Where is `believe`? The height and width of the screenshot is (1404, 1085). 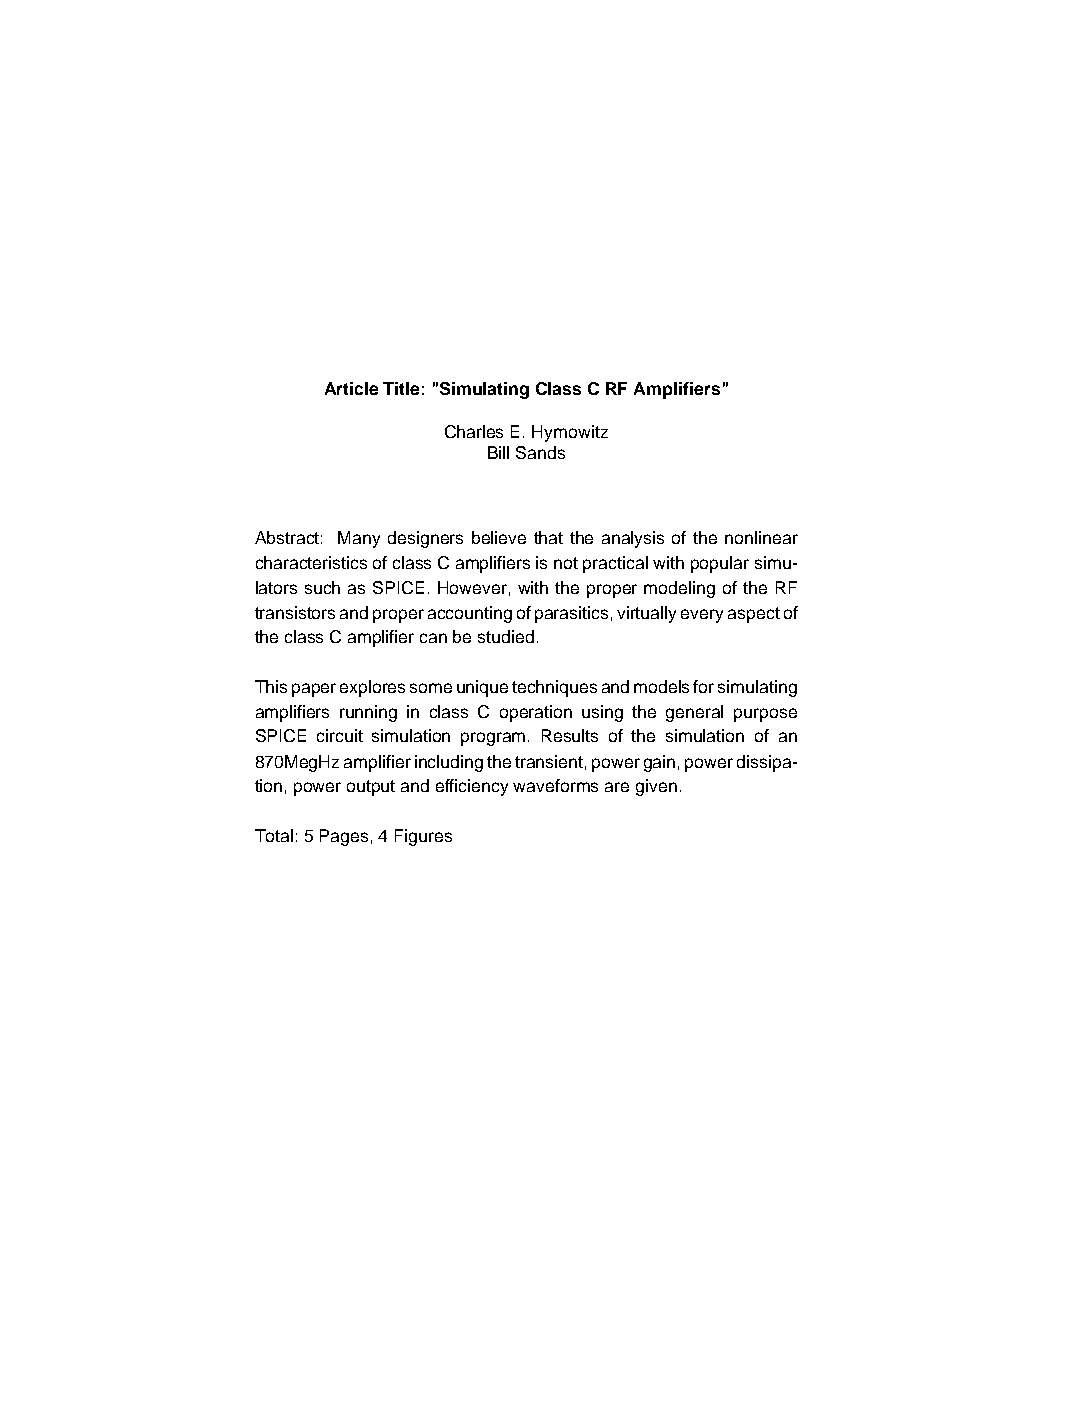
believe is located at coordinates (499, 537).
